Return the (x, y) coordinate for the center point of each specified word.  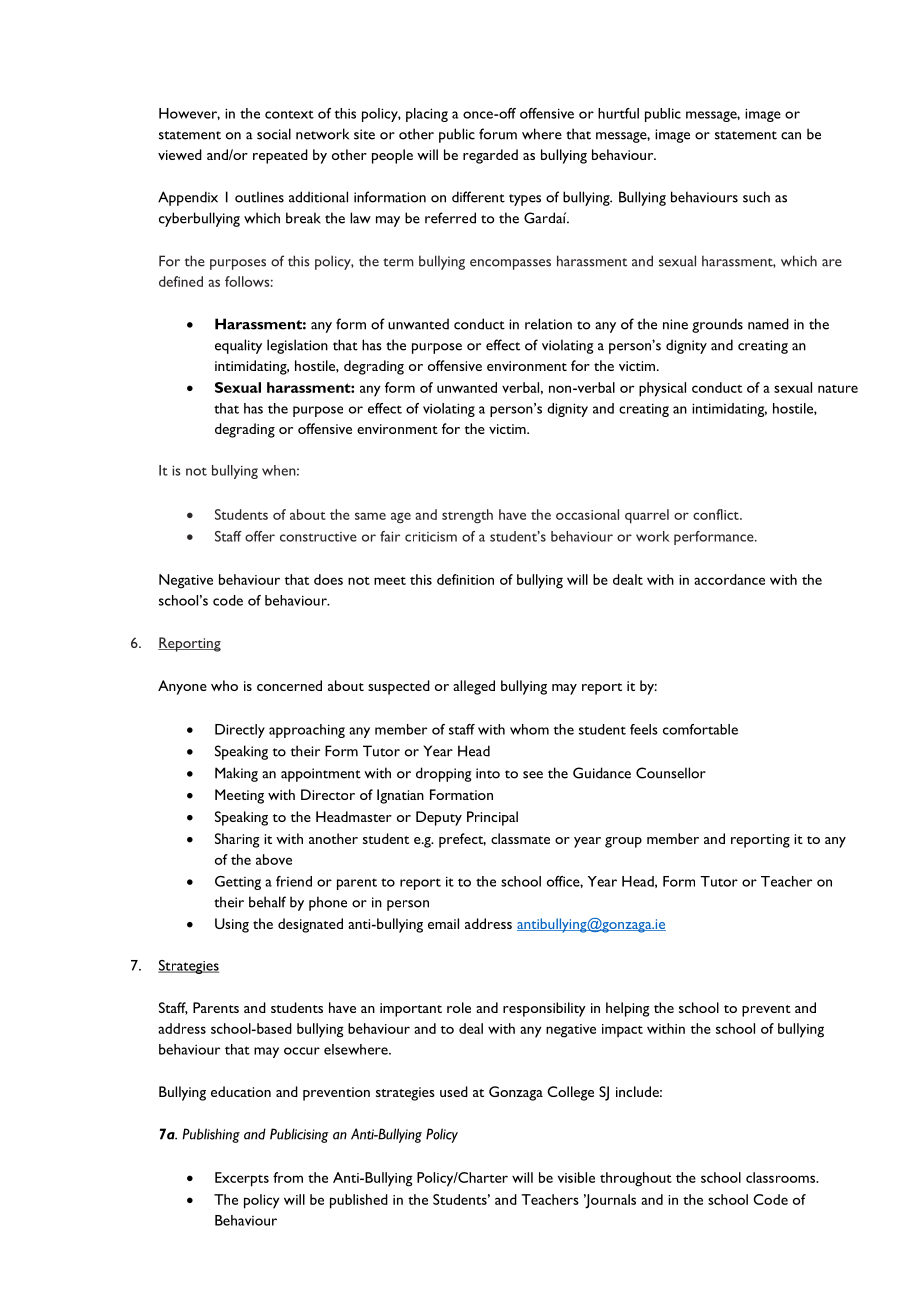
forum (498, 134)
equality (238, 346)
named (768, 324)
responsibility (544, 1009)
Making (236, 774)
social (274, 134)
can (791, 136)
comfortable (700, 729)
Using (232, 925)
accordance (729, 579)
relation (548, 324)
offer (260, 536)
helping (628, 1009)
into (488, 773)
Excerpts (242, 1179)
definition (465, 579)
